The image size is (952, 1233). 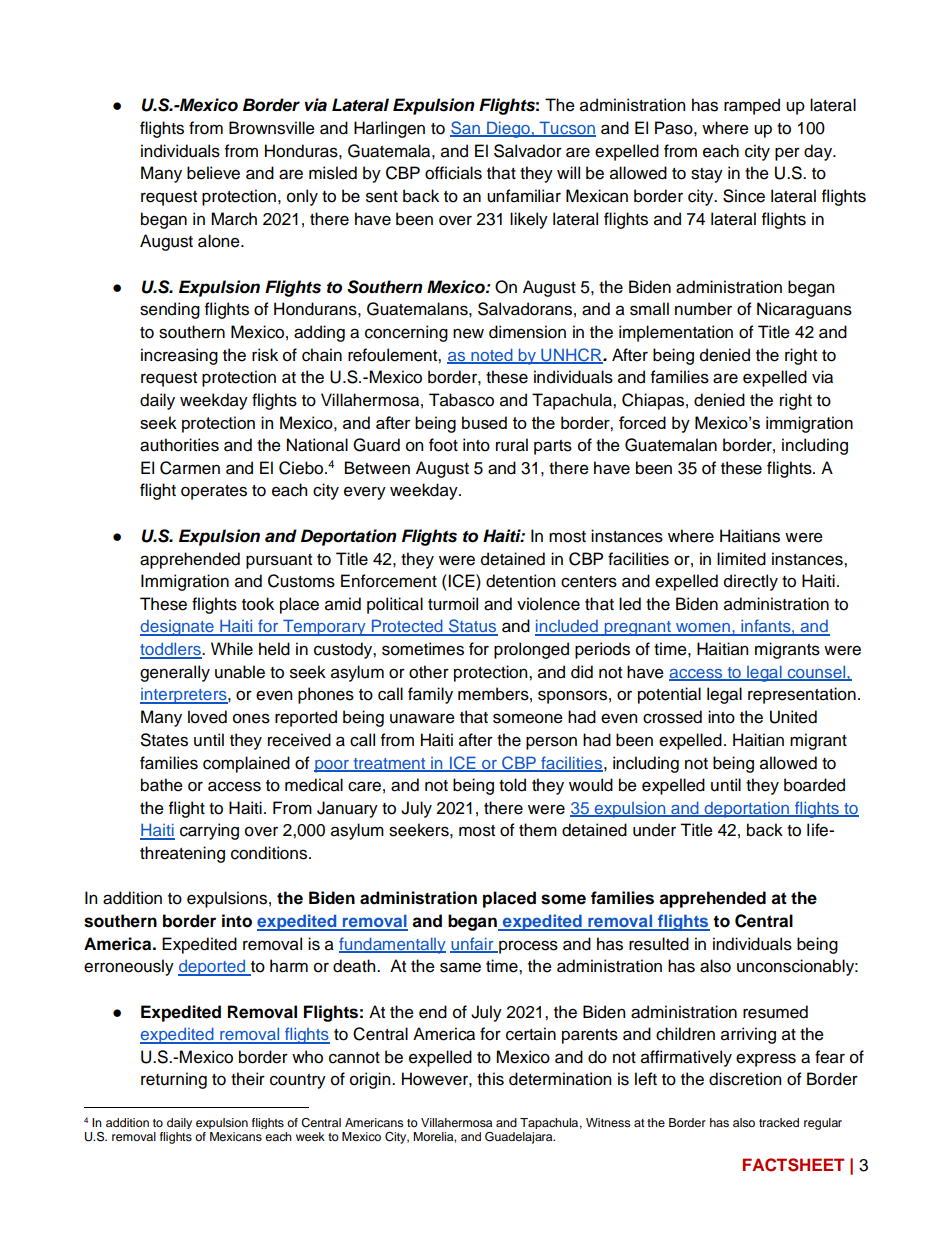 What do you see at coordinates (466, 129) in the page?
I see `San` at bounding box center [466, 129].
